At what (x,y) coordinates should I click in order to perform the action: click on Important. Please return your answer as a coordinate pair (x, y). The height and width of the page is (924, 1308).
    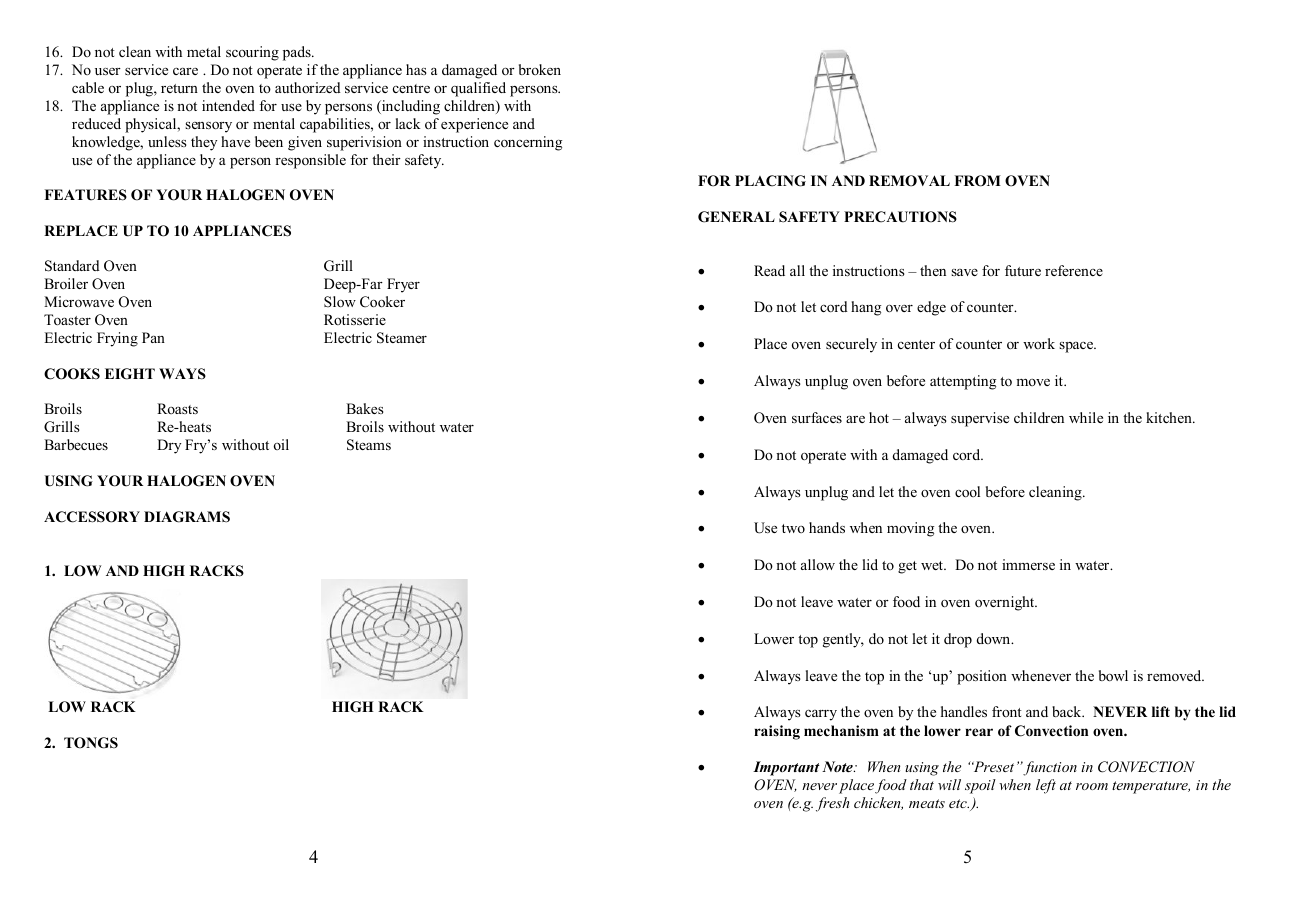
    Looking at the image, I should click on (786, 768).
